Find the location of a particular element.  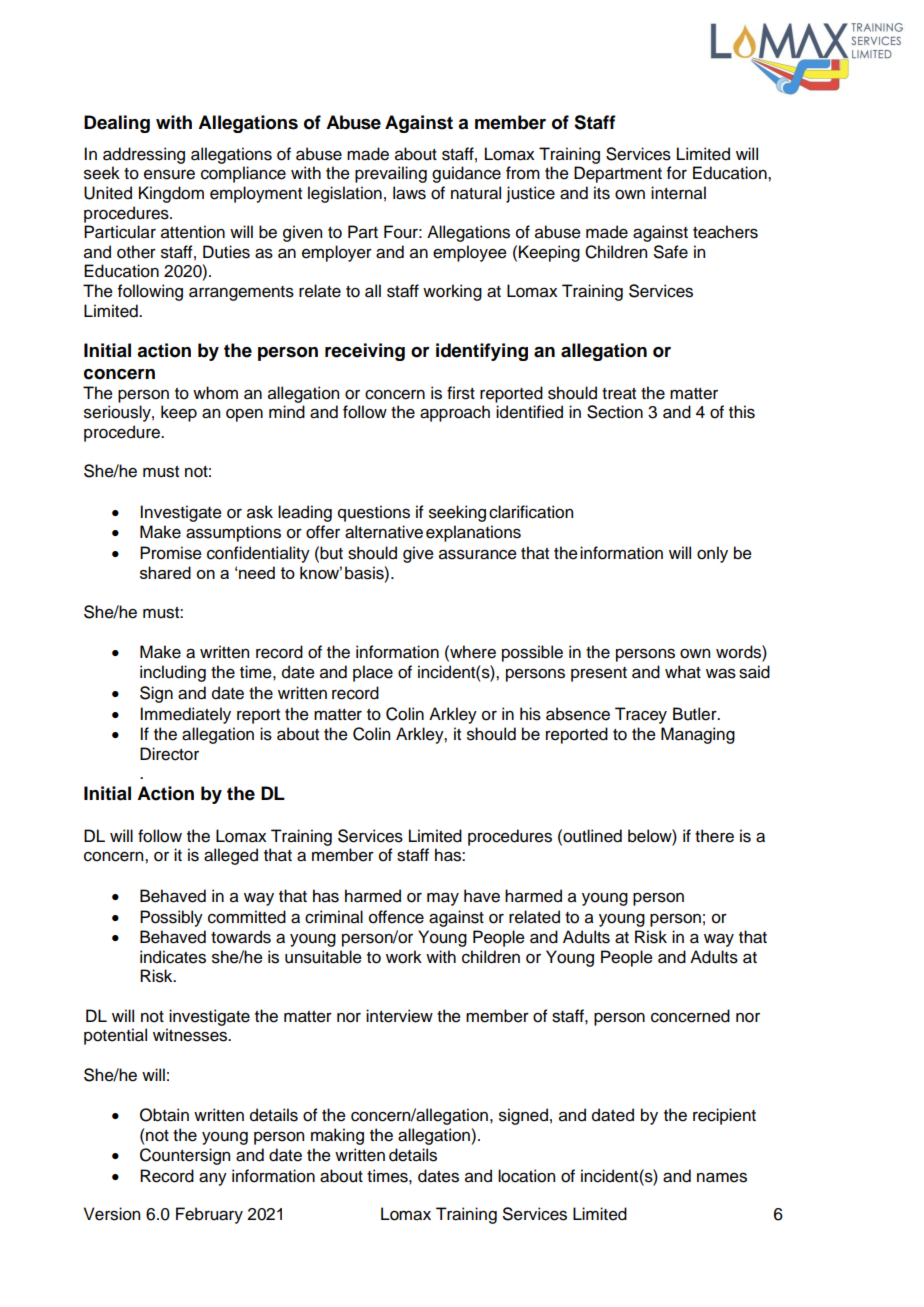

ensure is located at coordinates (169, 174).
